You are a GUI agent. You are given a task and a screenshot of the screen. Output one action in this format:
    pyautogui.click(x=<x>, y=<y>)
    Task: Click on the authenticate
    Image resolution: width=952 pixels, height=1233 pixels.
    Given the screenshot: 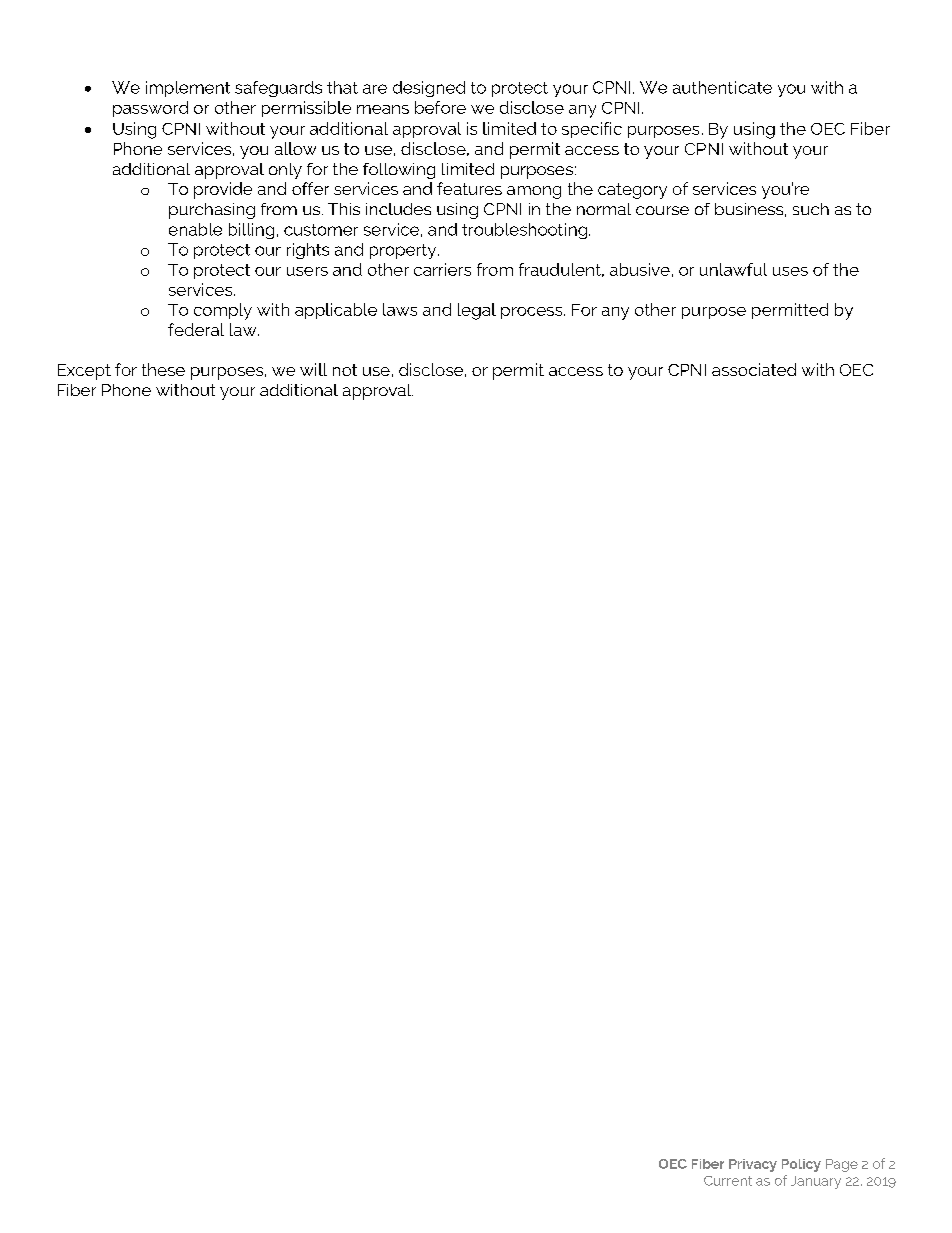 What is the action you would take?
    pyautogui.click(x=722, y=87)
